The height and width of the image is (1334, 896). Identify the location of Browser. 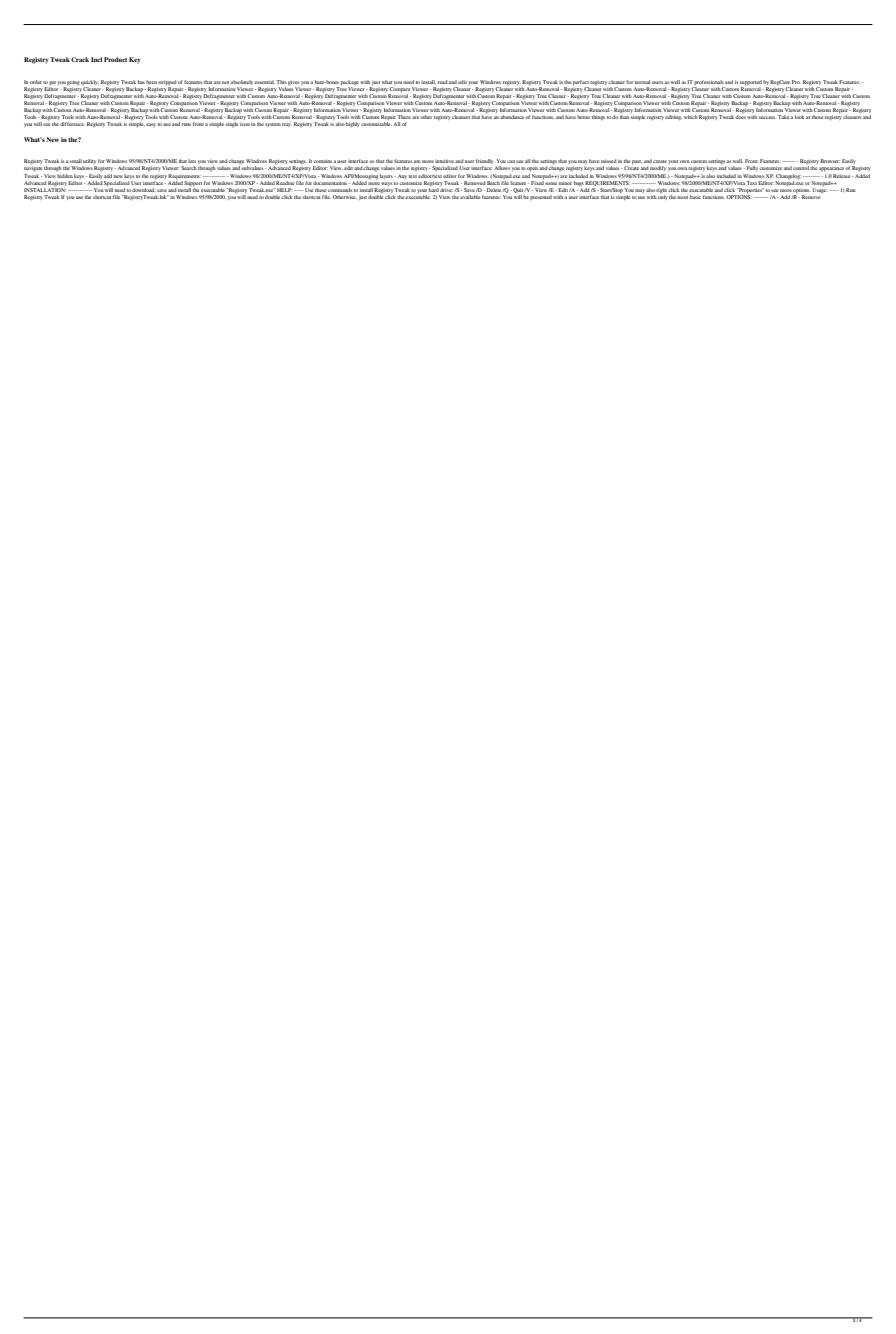
(830, 161).
